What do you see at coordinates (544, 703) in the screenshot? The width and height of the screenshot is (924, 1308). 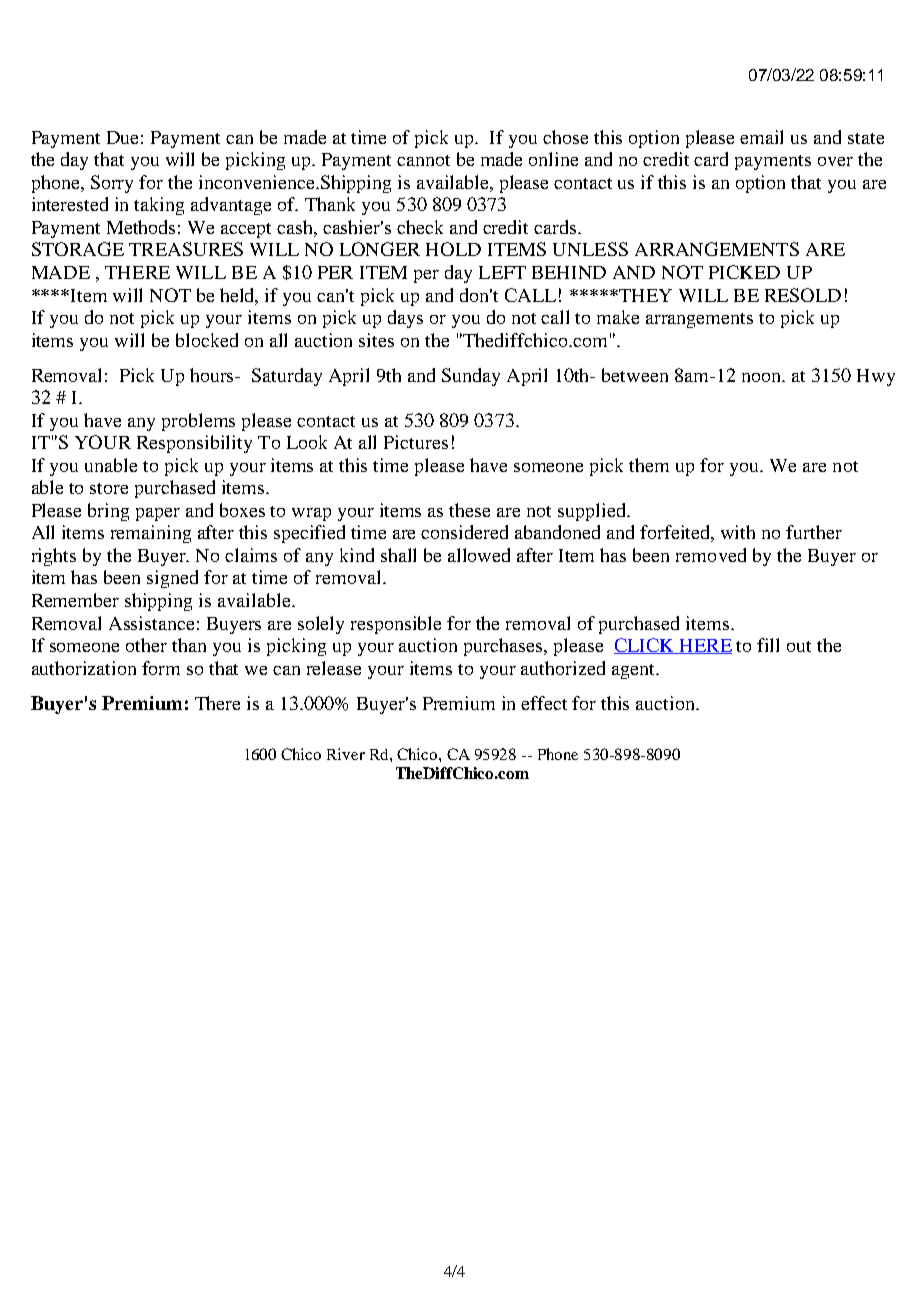 I see `effect` at bounding box center [544, 703].
